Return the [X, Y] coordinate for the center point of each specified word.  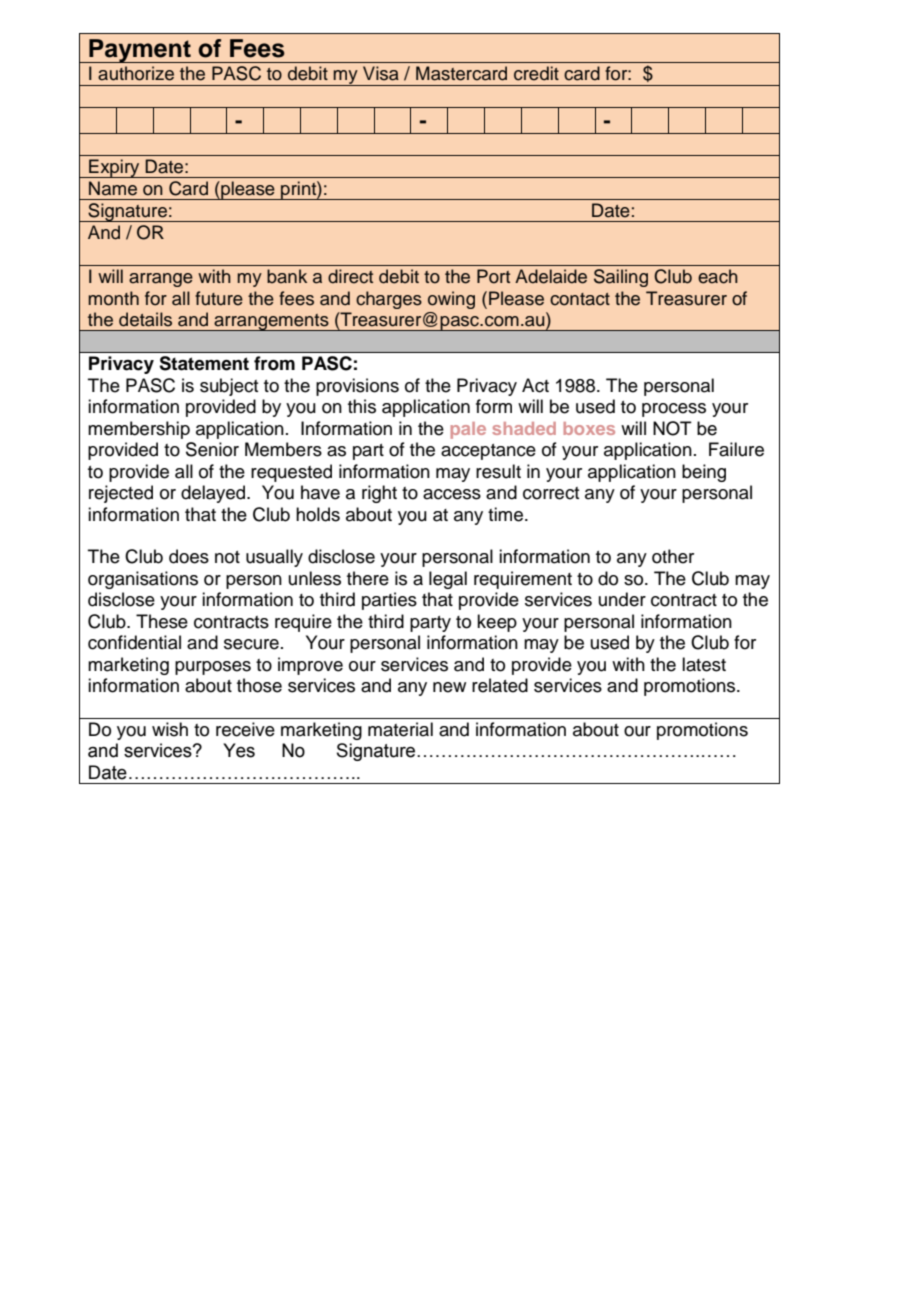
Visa [381, 73]
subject [229, 387]
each [718, 276]
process [674, 410]
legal [448, 580]
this [362, 406]
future [219, 298]
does [189, 556]
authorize [136, 73]
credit [536, 73]
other [673, 556]
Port [493, 276]
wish [170, 729]
